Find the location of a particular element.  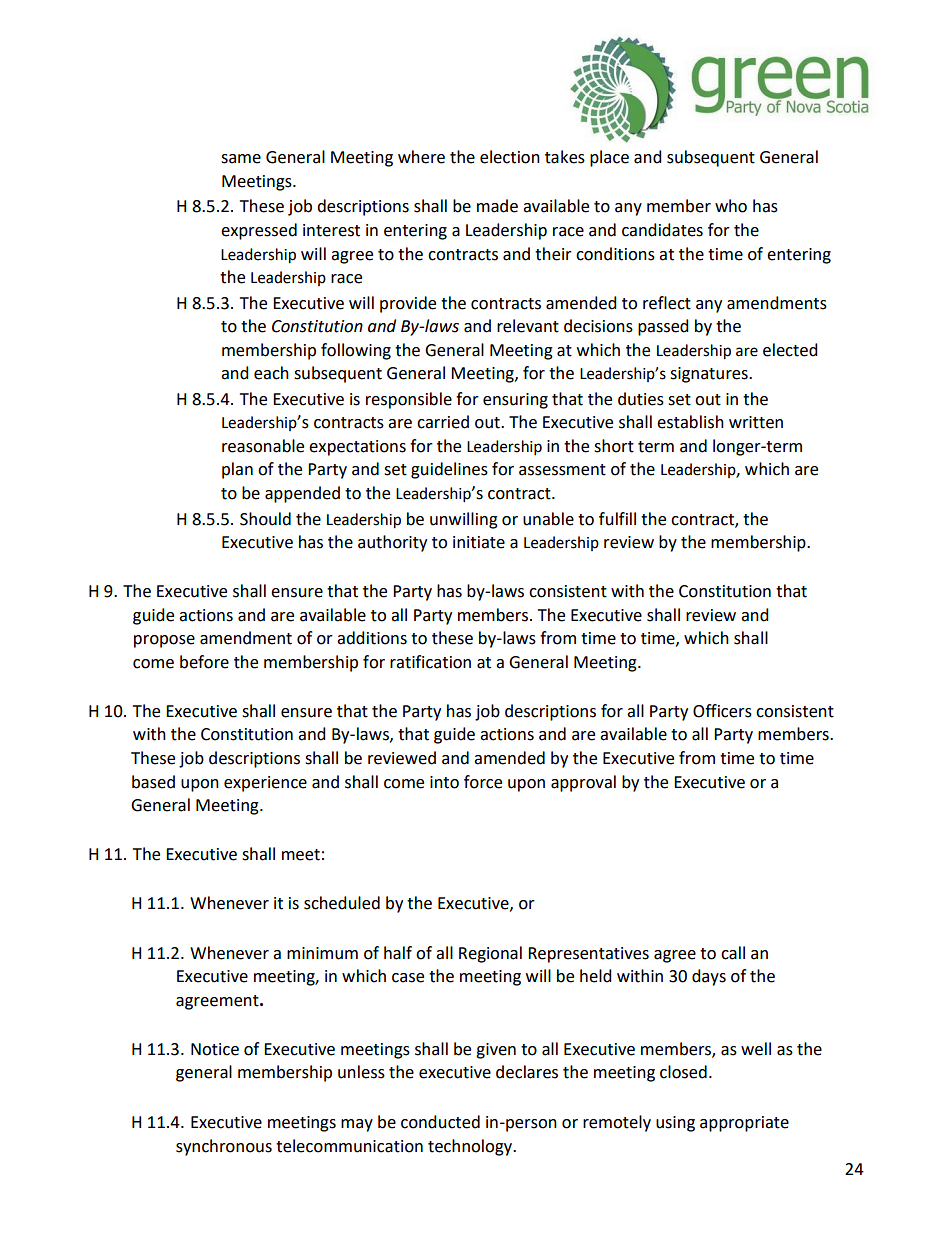

carried is located at coordinates (443, 422).
